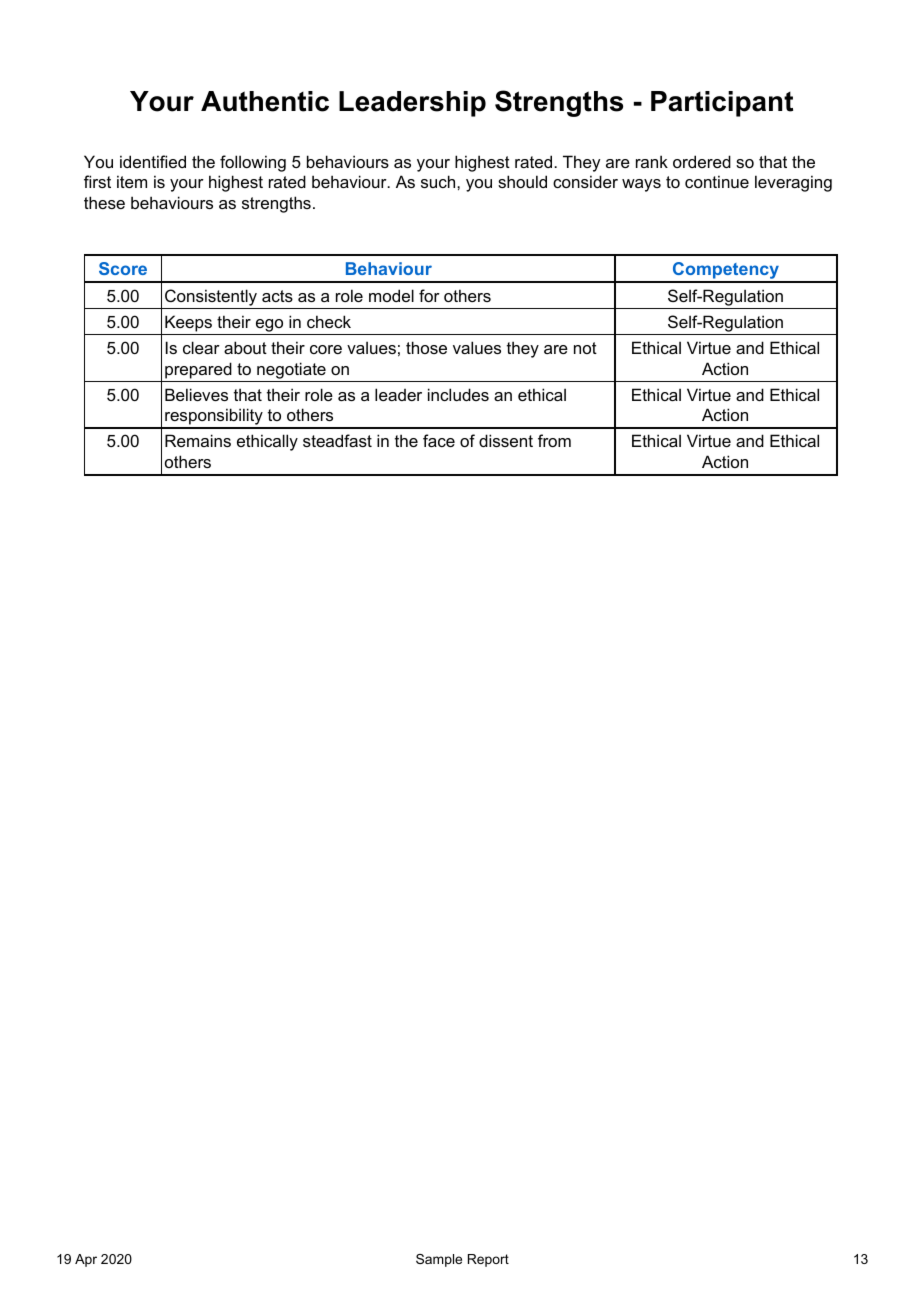  I want to click on steadfast, so click(337, 440).
